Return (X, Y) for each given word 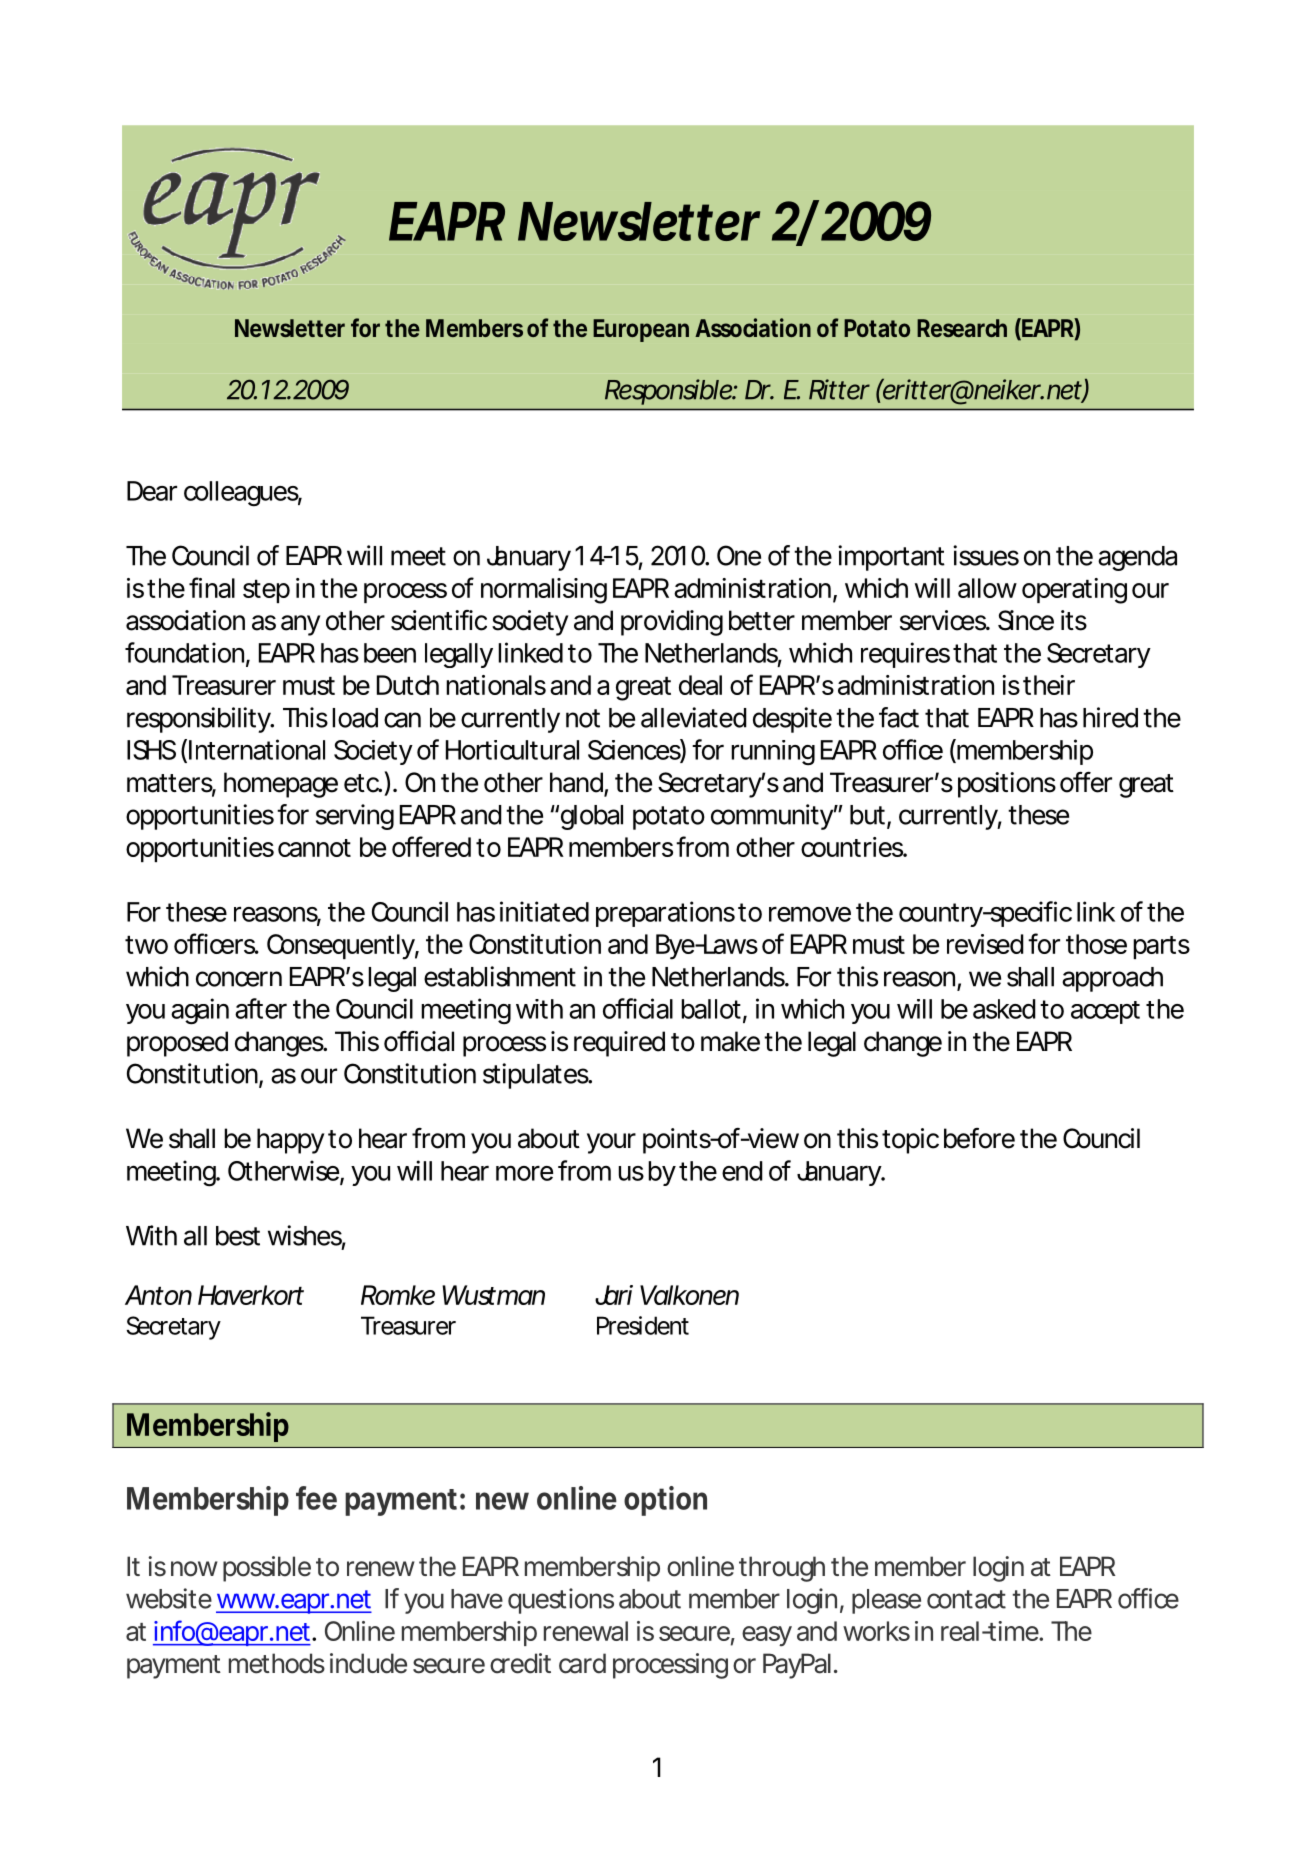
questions (561, 1601)
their (1049, 685)
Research (962, 328)
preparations (665, 914)
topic (910, 1141)
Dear (152, 491)
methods (277, 1663)
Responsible (669, 392)
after (261, 1008)
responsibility (199, 720)
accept (1105, 1012)
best (238, 1236)
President (643, 1325)
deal (700, 685)
